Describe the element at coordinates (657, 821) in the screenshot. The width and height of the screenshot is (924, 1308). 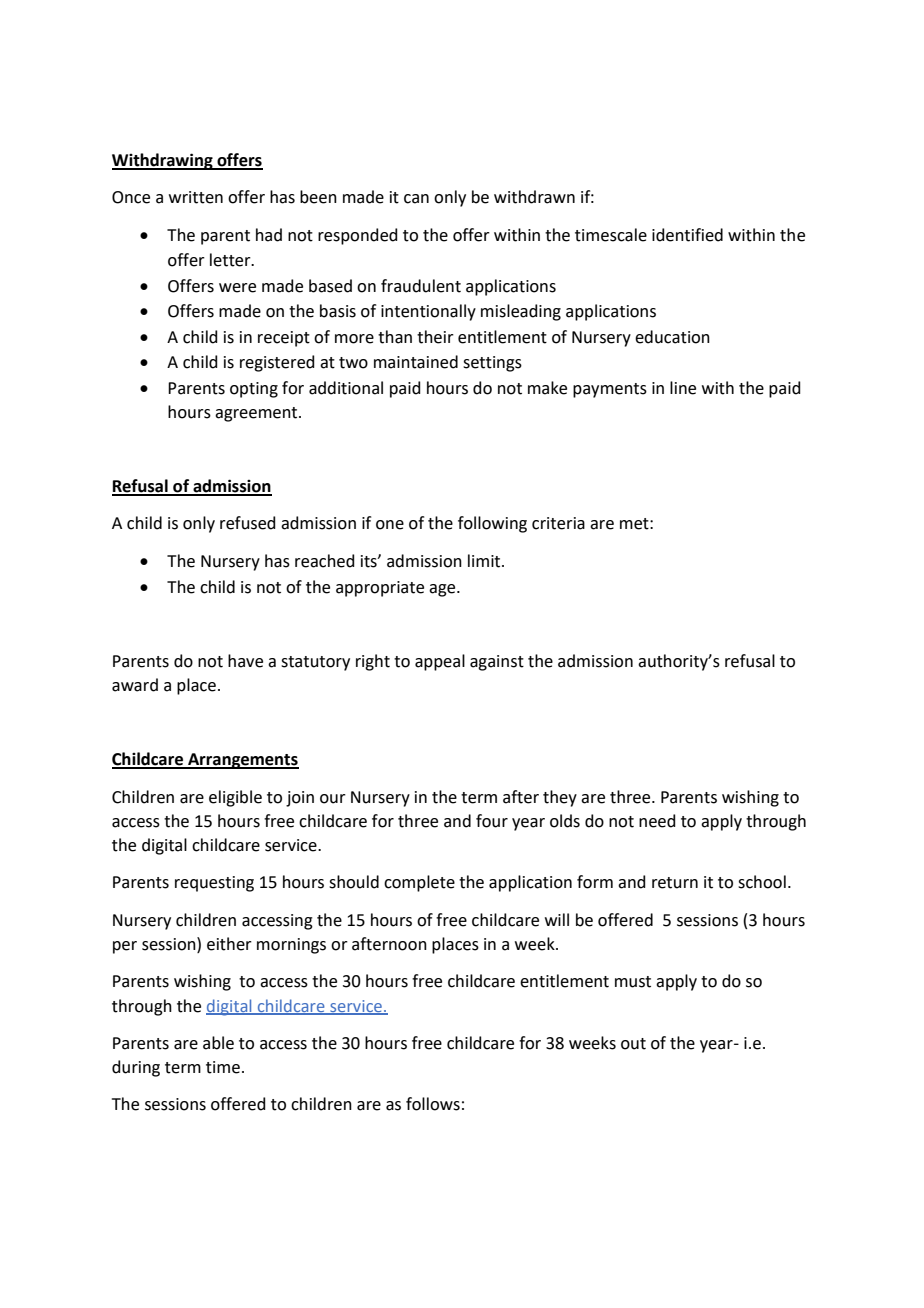
I see `need` at that location.
